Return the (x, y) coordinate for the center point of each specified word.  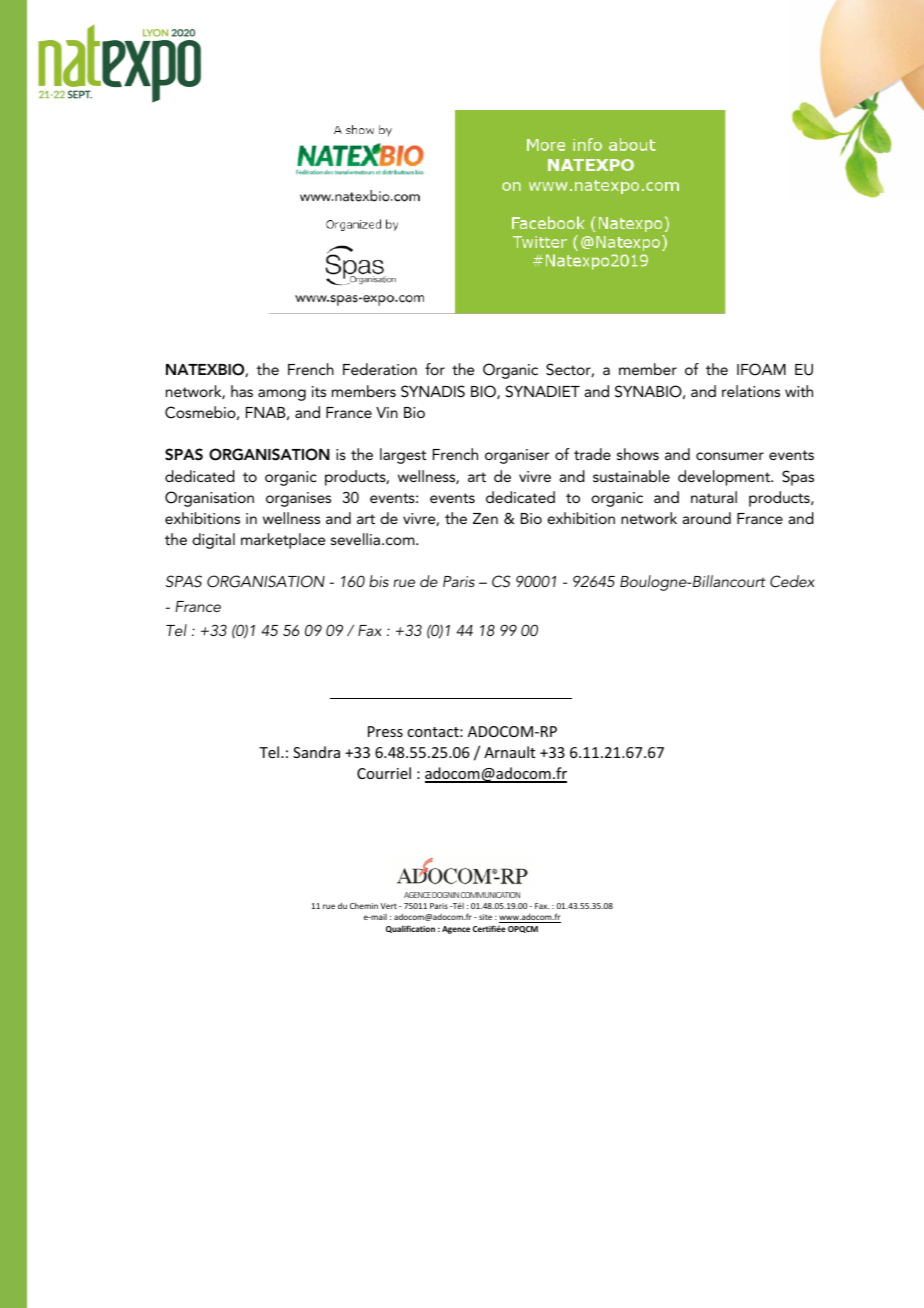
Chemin (364, 905)
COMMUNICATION (490, 895)
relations (751, 391)
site (485, 917)
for (435, 369)
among (282, 395)
